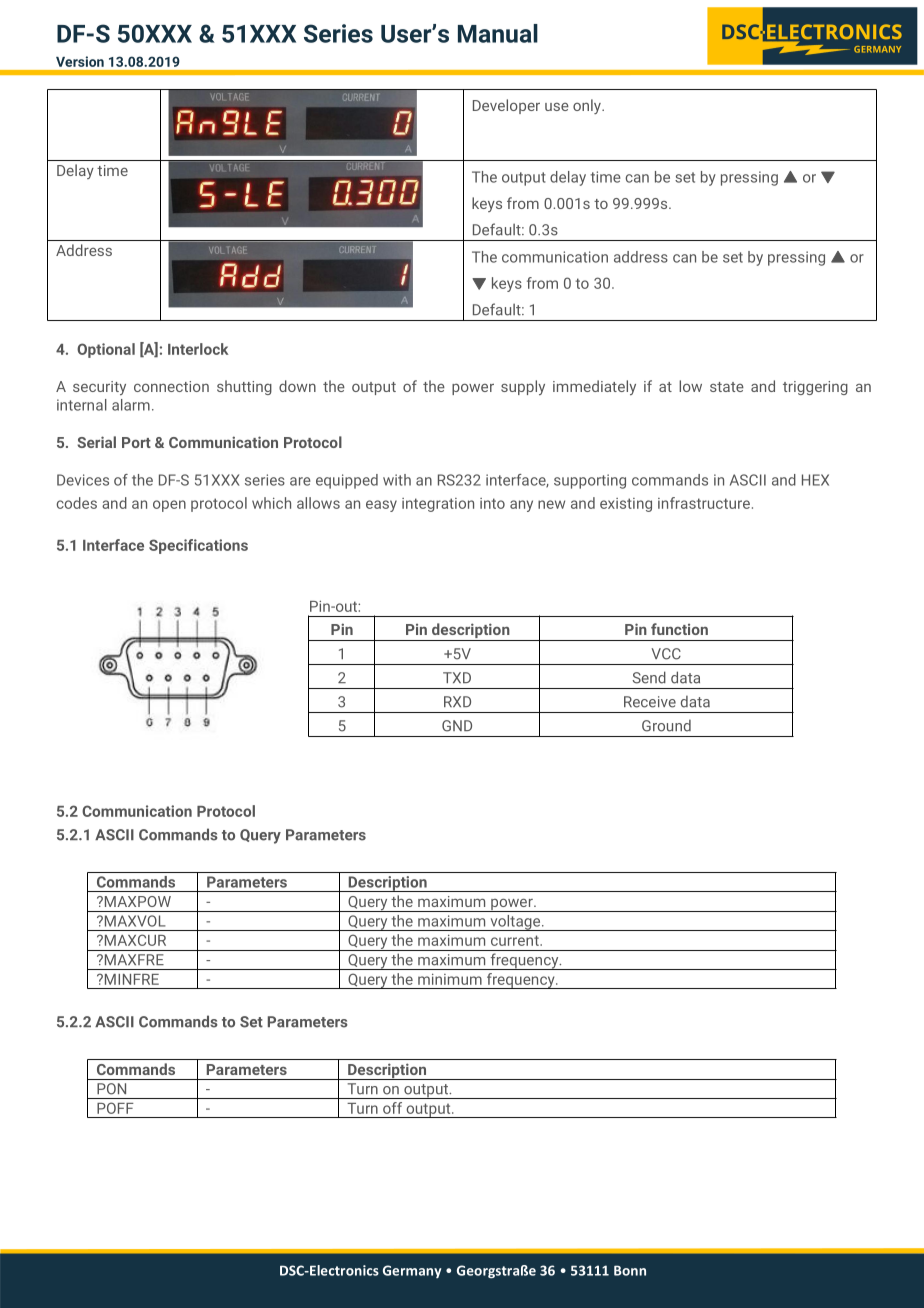  What do you see at coordinates (80, 61) in the screenshot?
I see `Version` at bounding box center [80, 61].
